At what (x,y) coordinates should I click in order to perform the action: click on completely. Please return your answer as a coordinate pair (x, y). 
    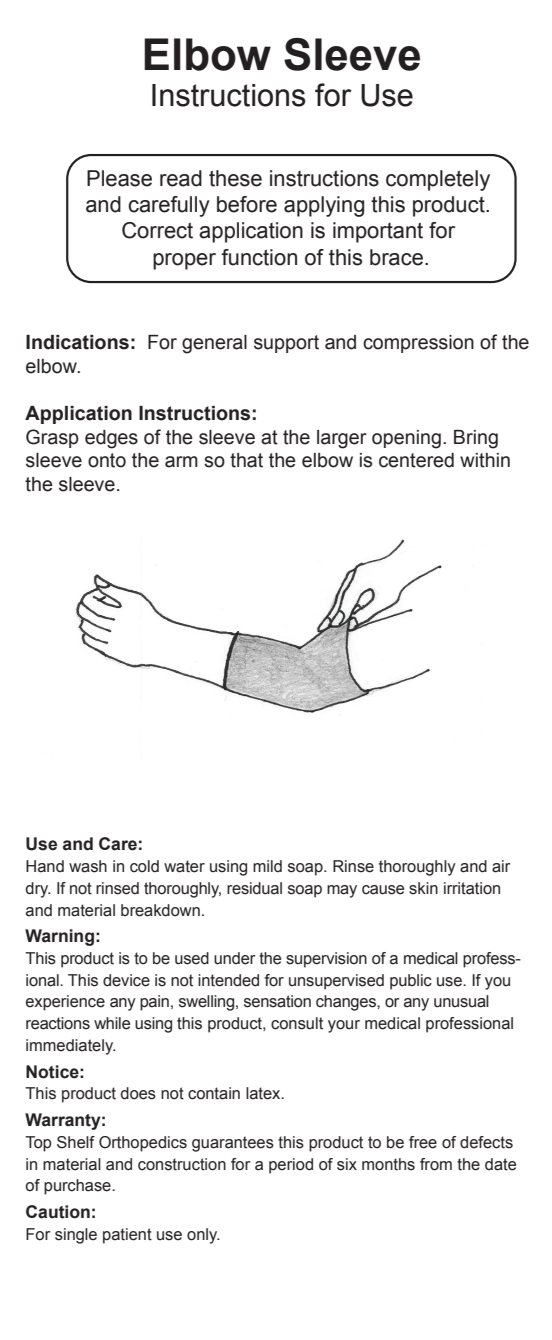
    Looking at the image, I should click on (438, 180).
